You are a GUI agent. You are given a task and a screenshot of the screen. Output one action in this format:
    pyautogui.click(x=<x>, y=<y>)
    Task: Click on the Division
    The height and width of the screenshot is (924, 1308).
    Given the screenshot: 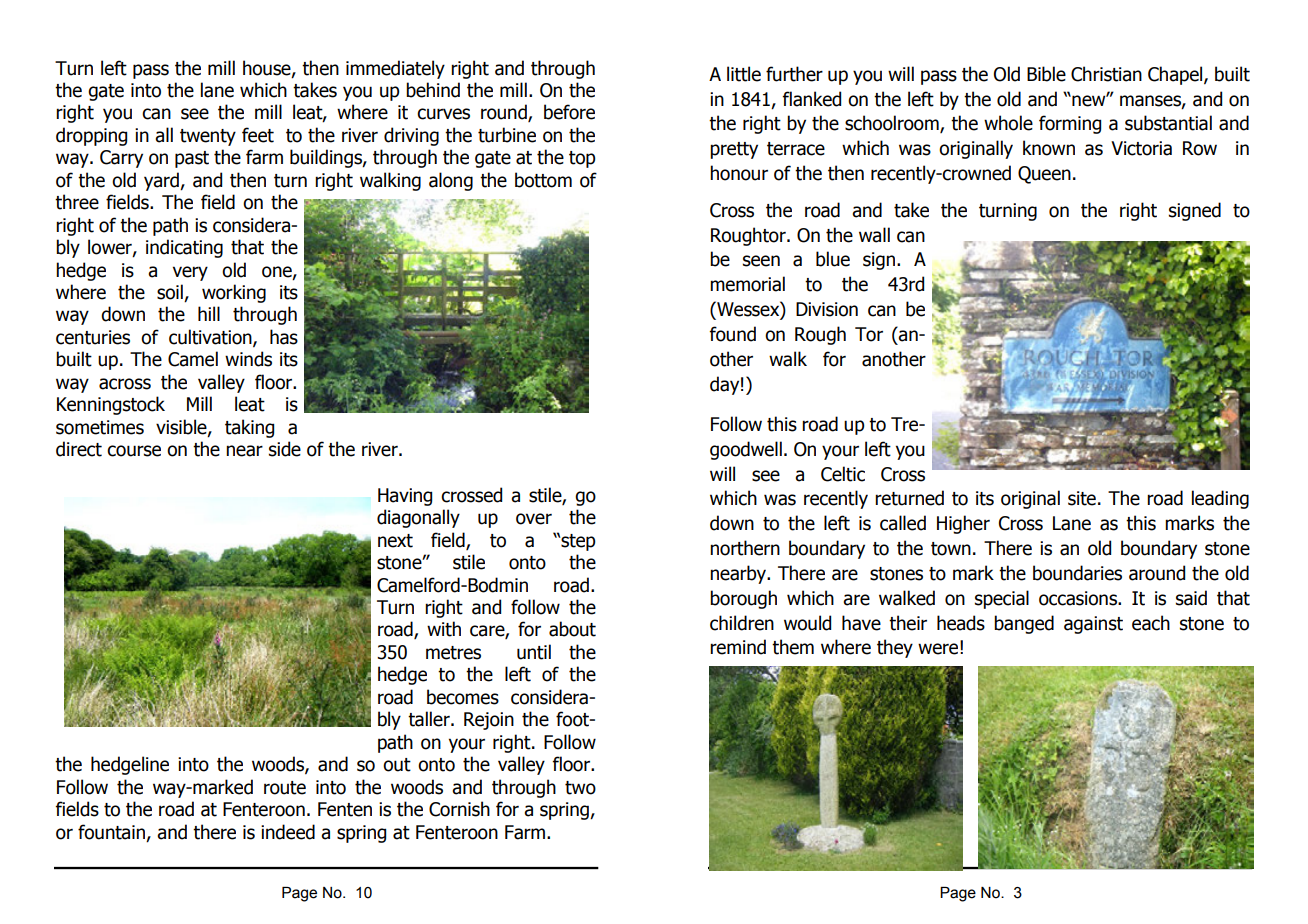 What is the action you would take?
    pyautogui.click(x=827, y=309)
